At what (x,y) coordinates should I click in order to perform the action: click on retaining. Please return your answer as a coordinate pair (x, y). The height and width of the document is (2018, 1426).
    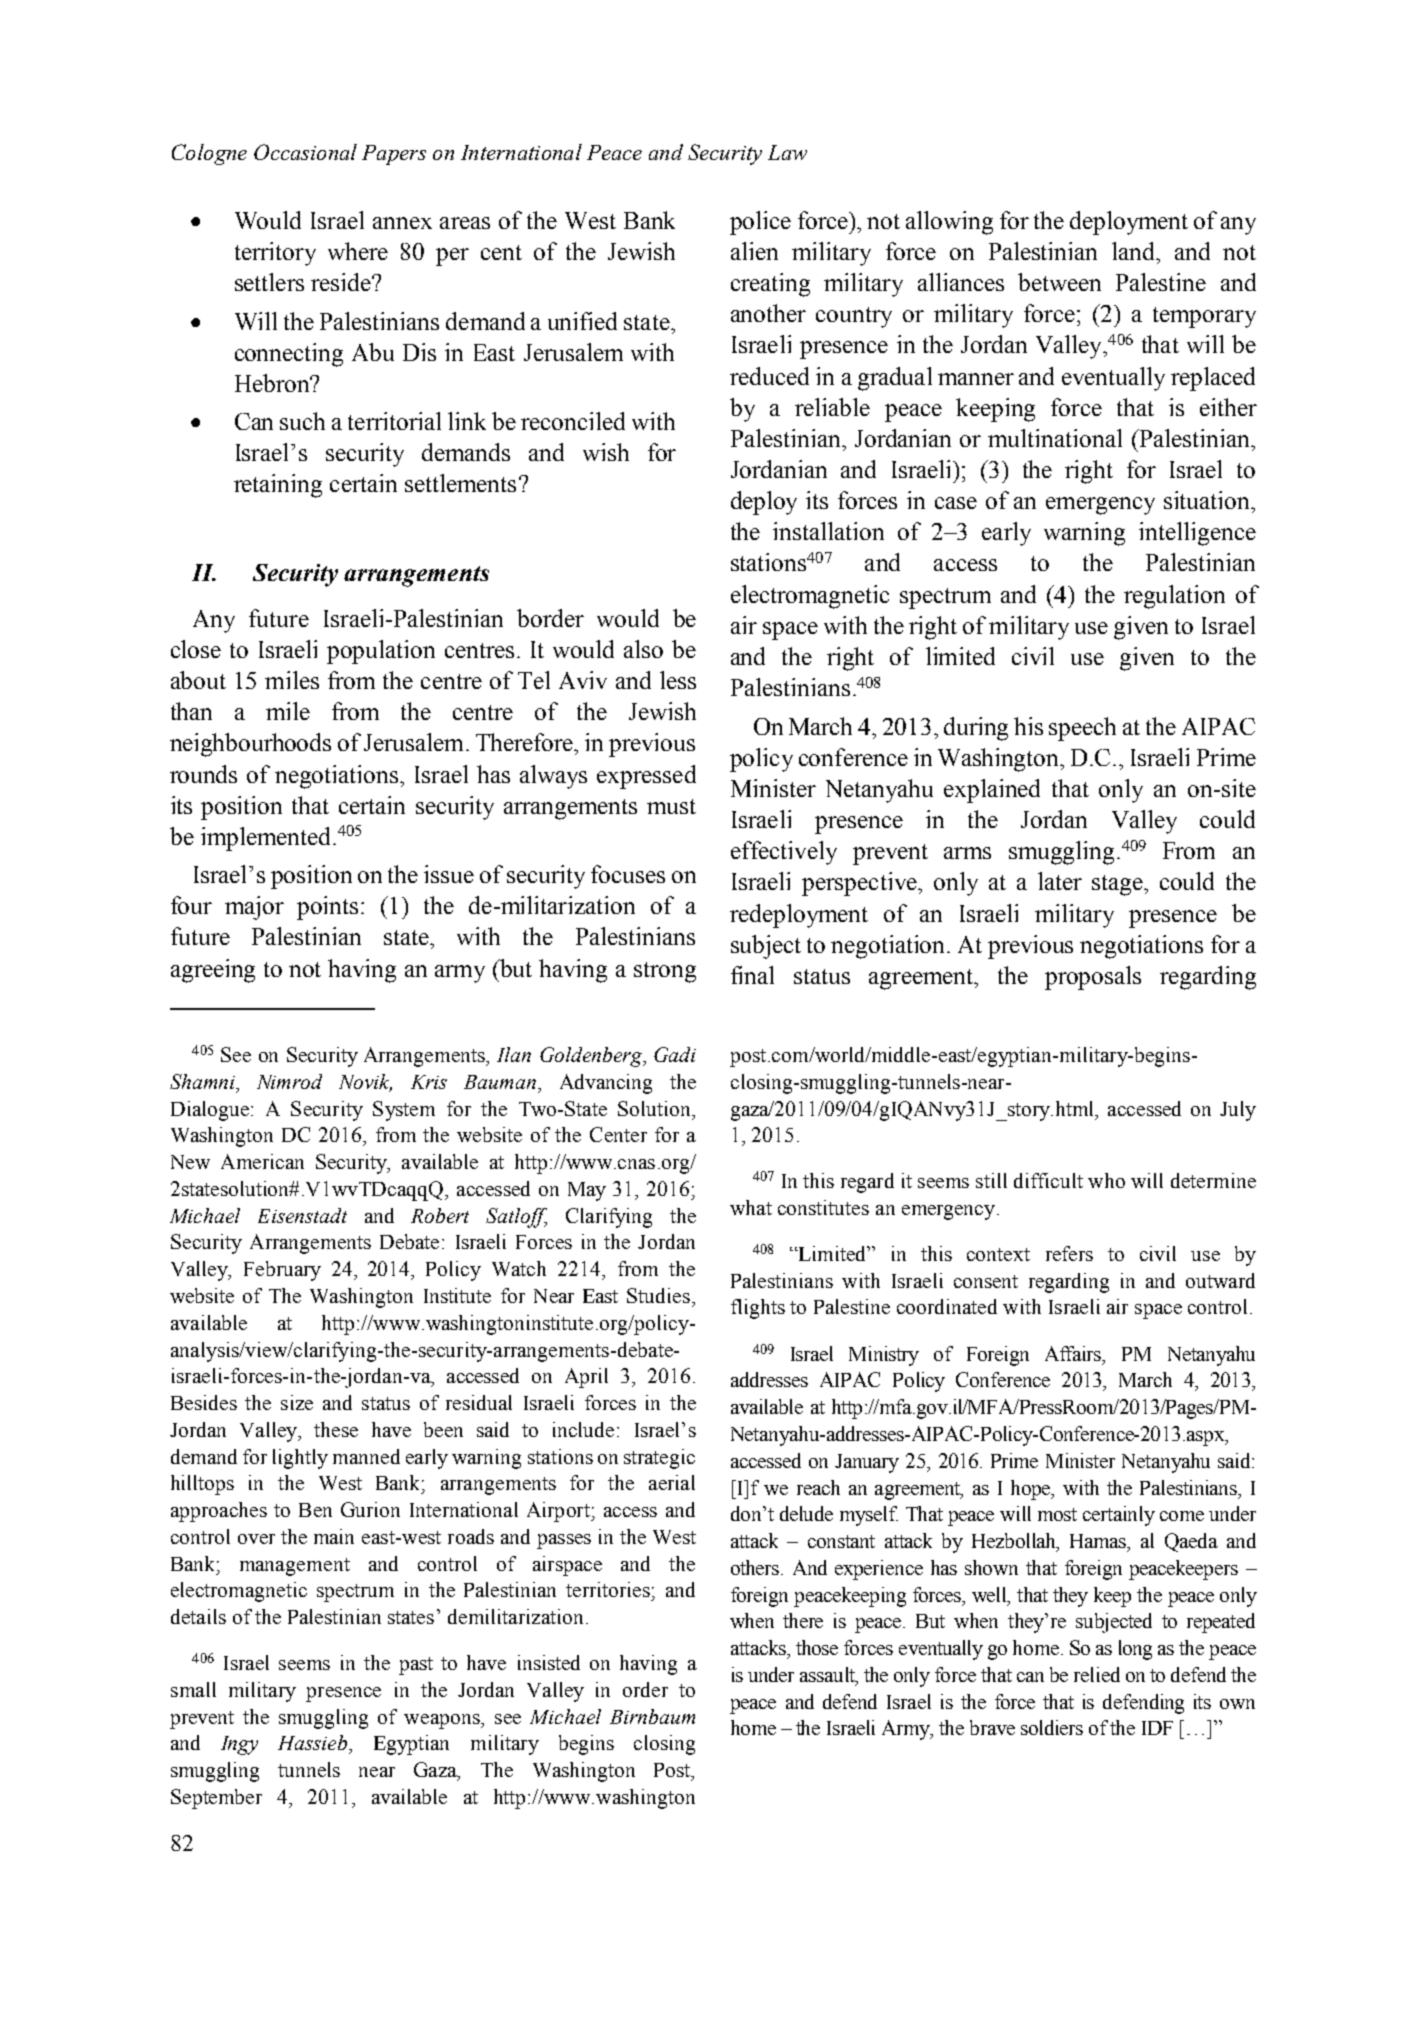
    Looking at the image, I should click on (278, 486).
